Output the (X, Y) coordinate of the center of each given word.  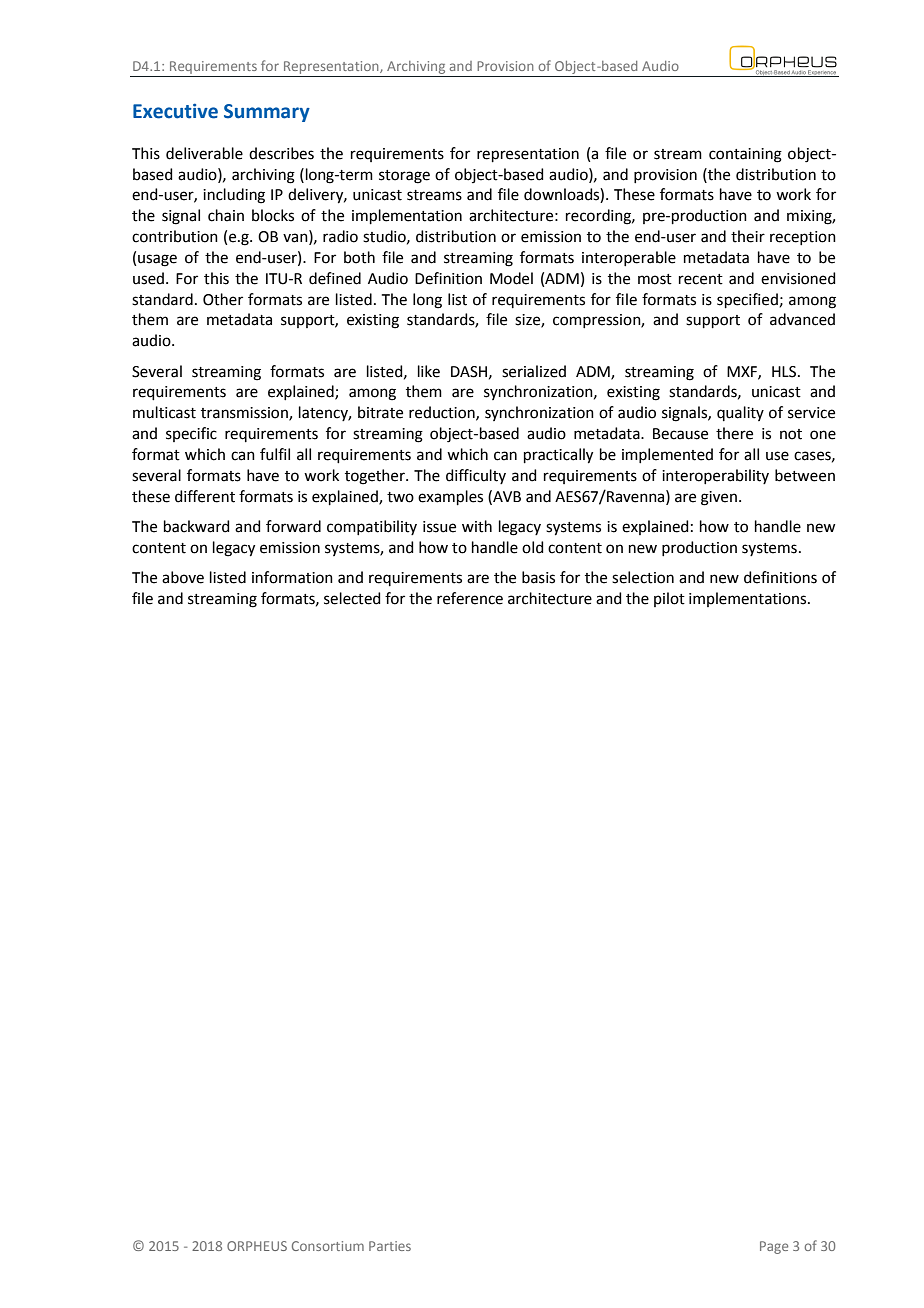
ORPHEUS (257, 1246)
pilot (669, 599)
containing (745, 155)
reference (470, 598)
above (183, 577)
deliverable (204, 153)
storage (404, 177)
